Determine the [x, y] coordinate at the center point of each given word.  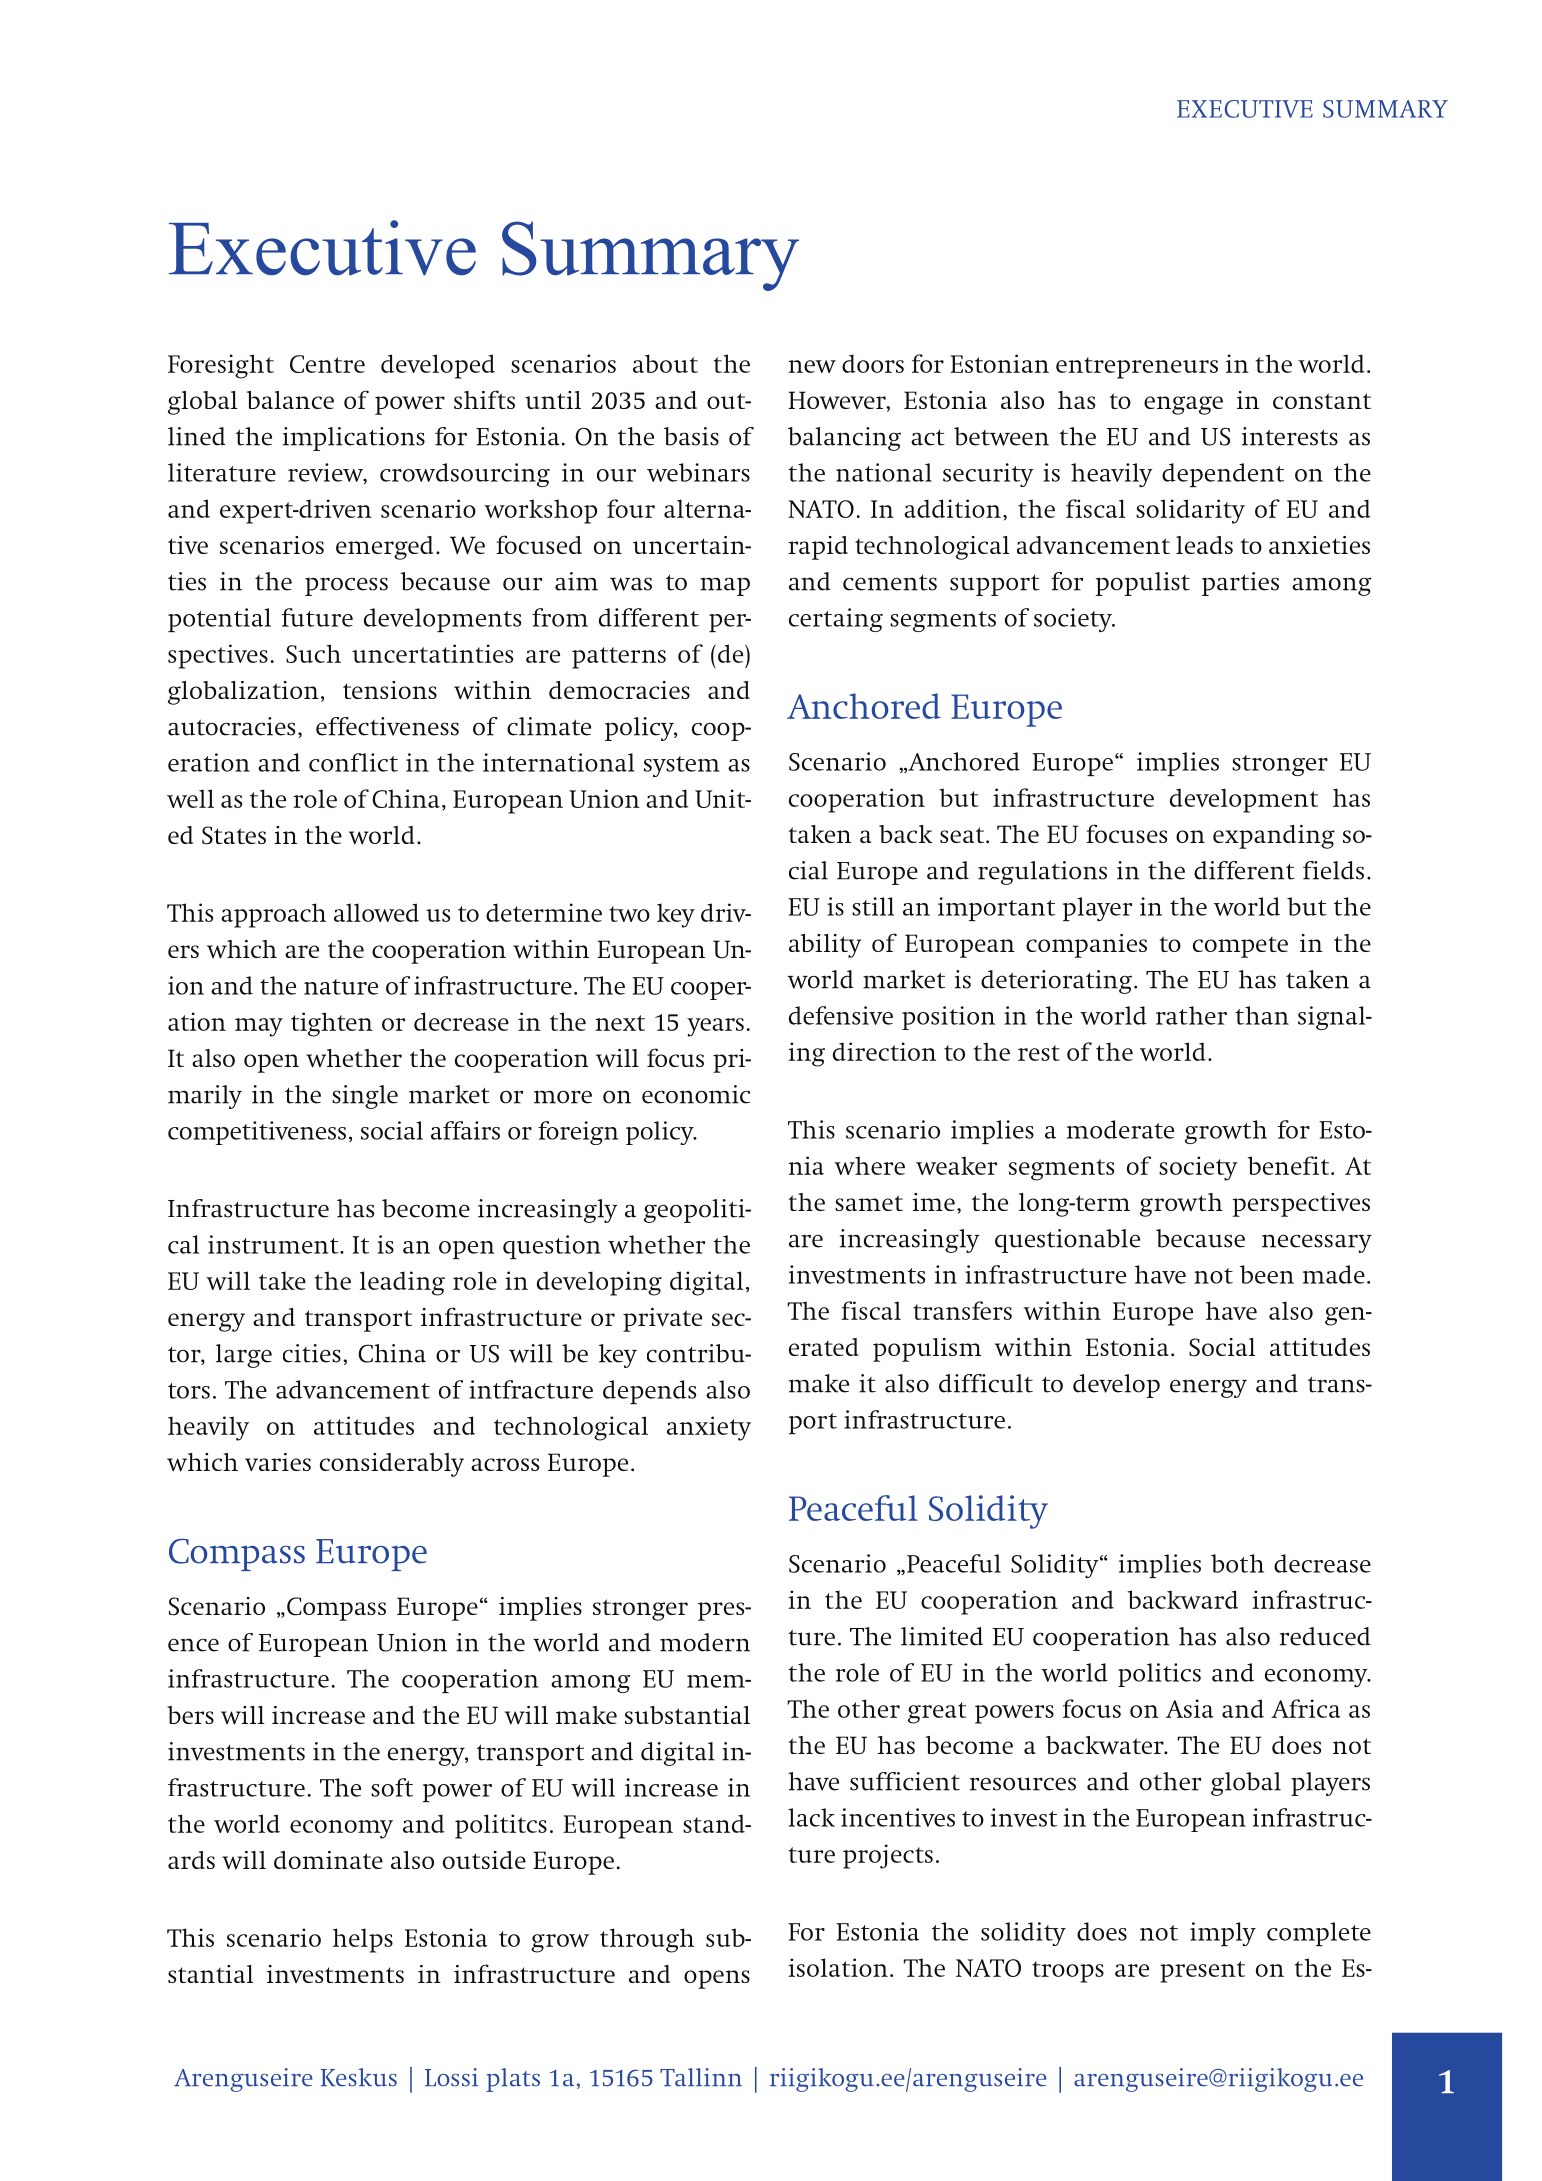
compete [1240, 947]
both [1237, 1563]
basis [691, 436]
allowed [376, 912]
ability [825, 946]
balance [290, 400]
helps [363, 1940]
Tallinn [701, 2077]
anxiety [709, 1428]
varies [278, 1462]
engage [1183, 405]
